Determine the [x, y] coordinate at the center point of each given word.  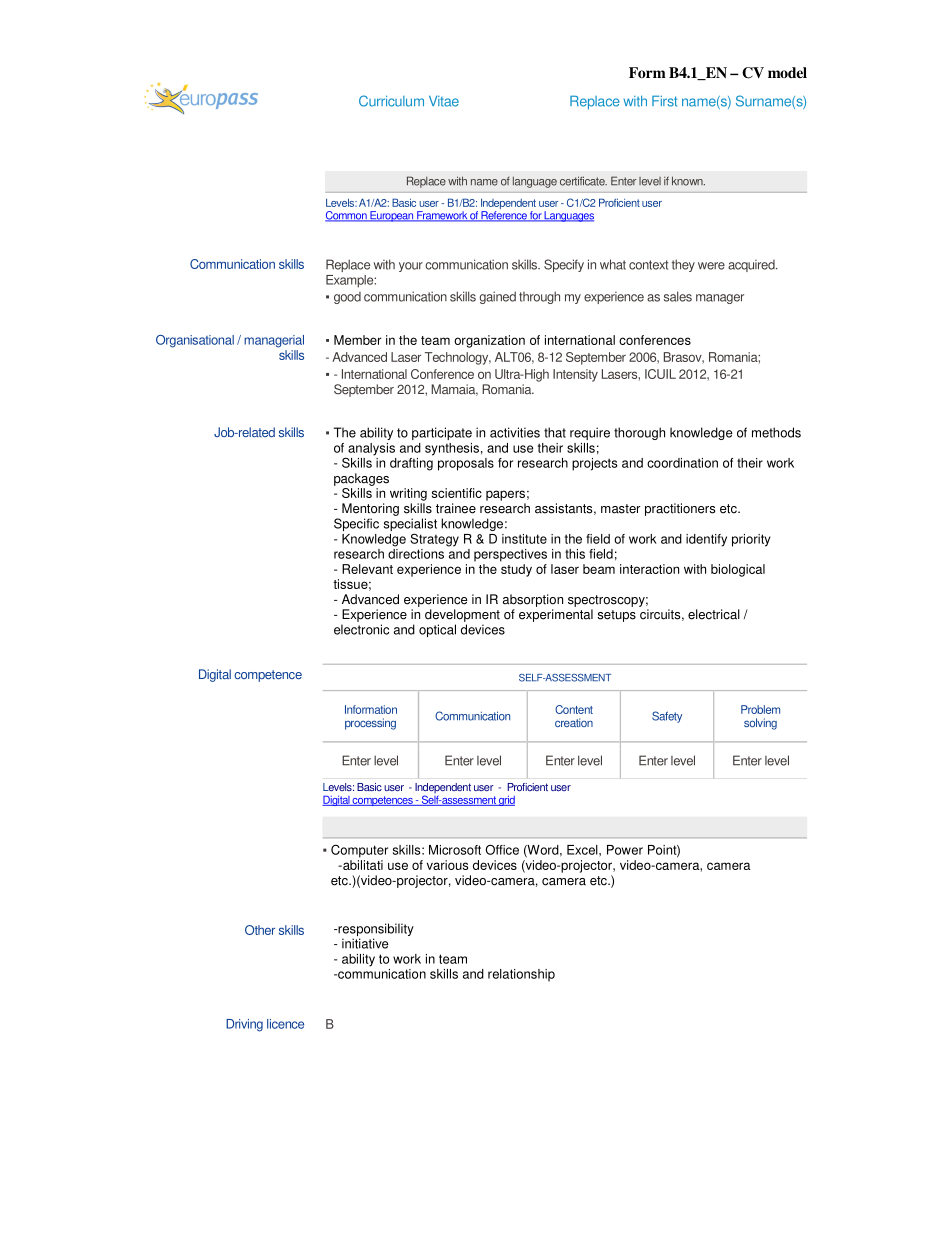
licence [285, 1024]
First [664, 101]
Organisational [195, 341]
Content [574, 709]
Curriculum [391, 101]
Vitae [444, 101]
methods [776, 432]
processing [370, 724]
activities [515, 432]
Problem [760, 709]
